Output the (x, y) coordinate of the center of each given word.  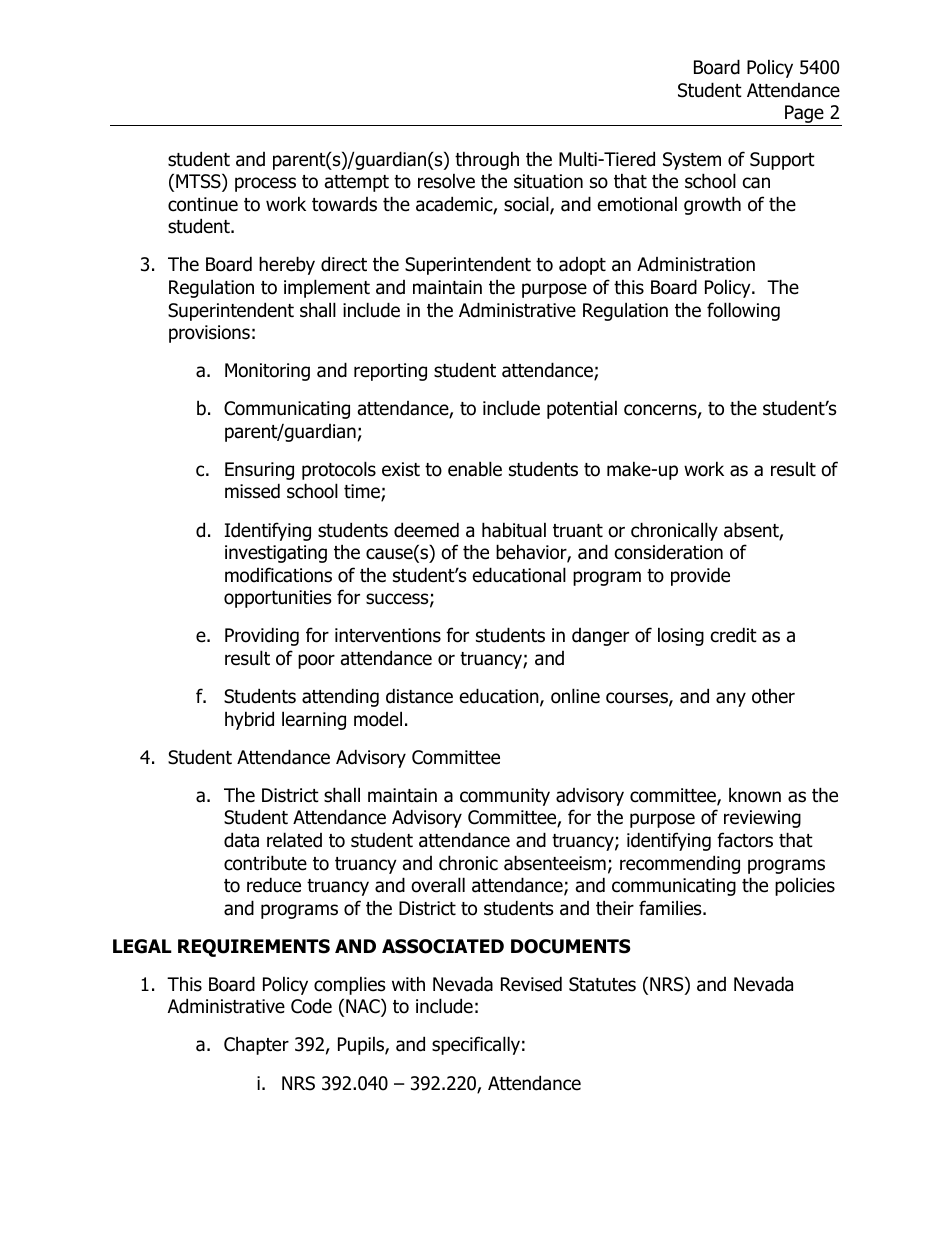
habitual (514, 530)
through (487, 160)
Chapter (256, 1045)
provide (700, 576)
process (265, 184)
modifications (278, 575)
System (692, 161)
